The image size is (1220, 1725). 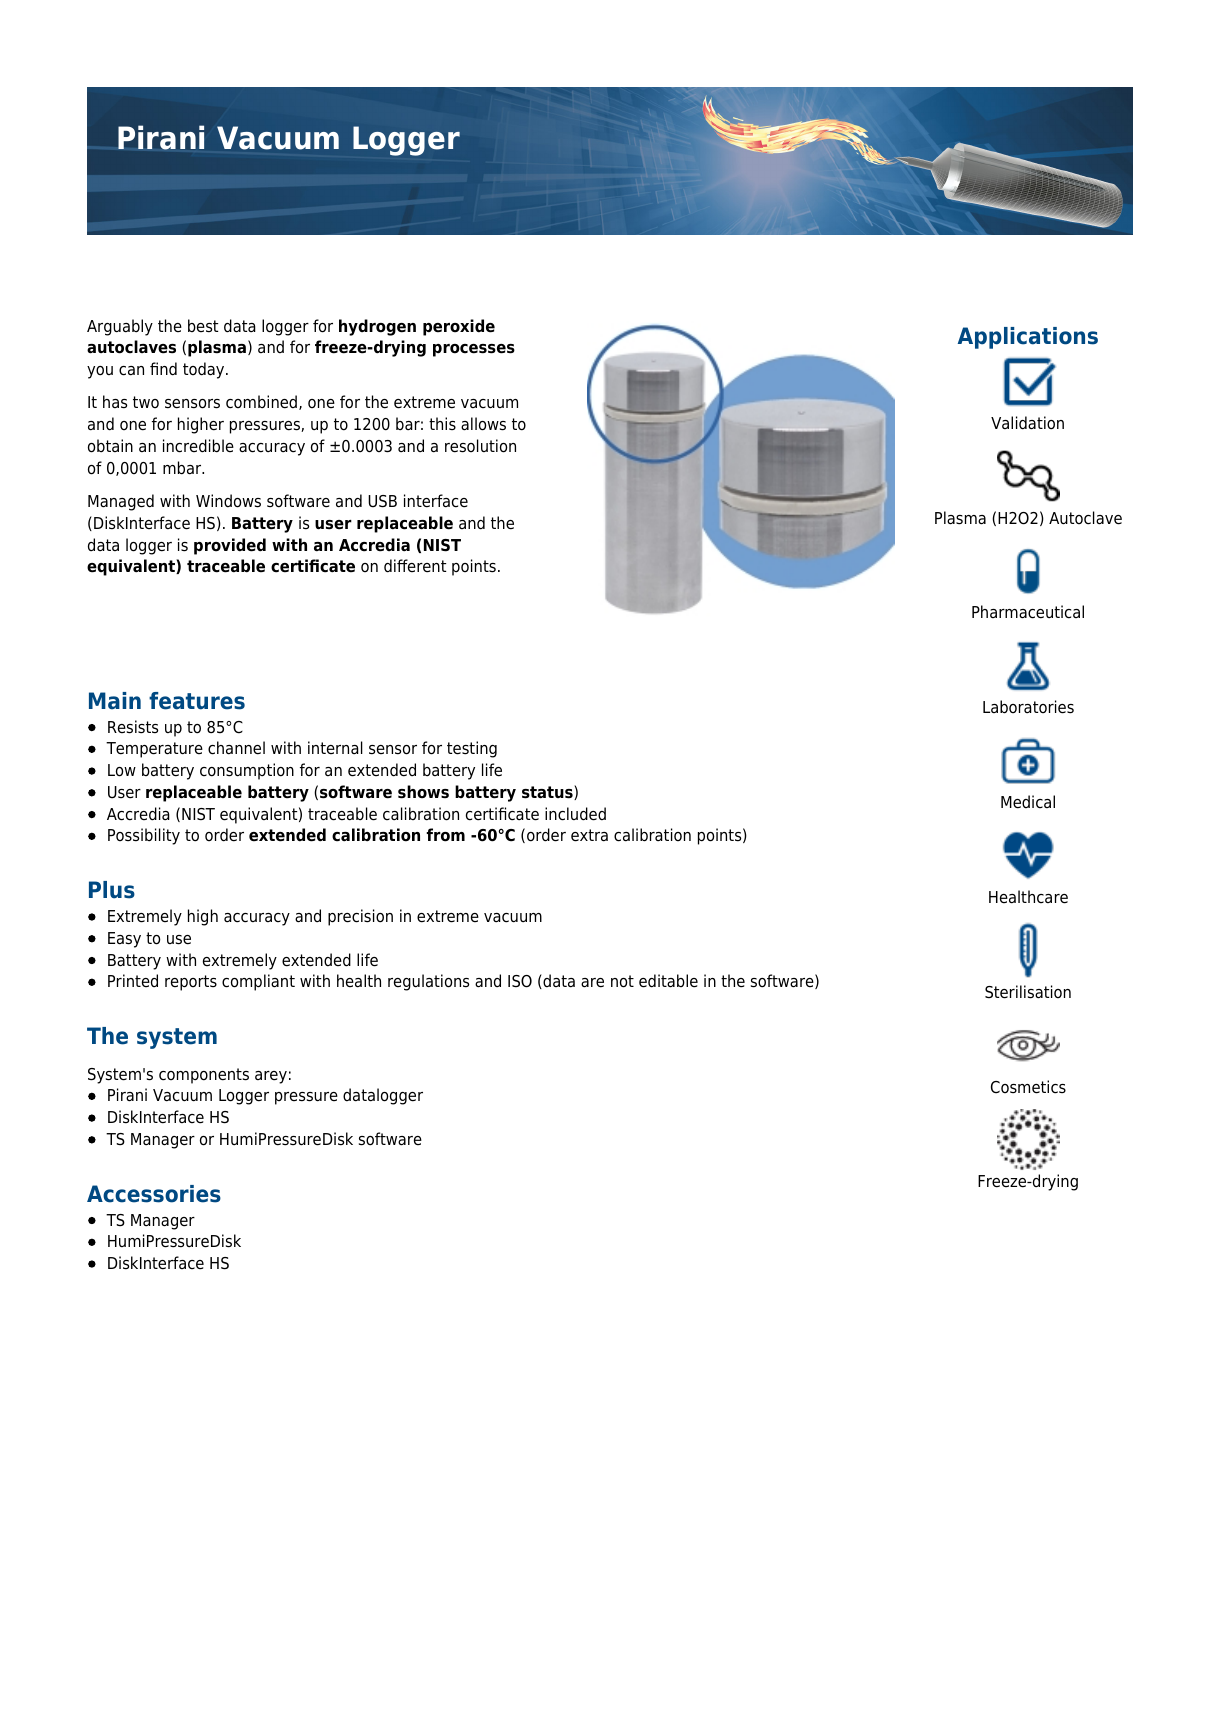 I want to click on Accessories, so click(x=154, y=1194).
